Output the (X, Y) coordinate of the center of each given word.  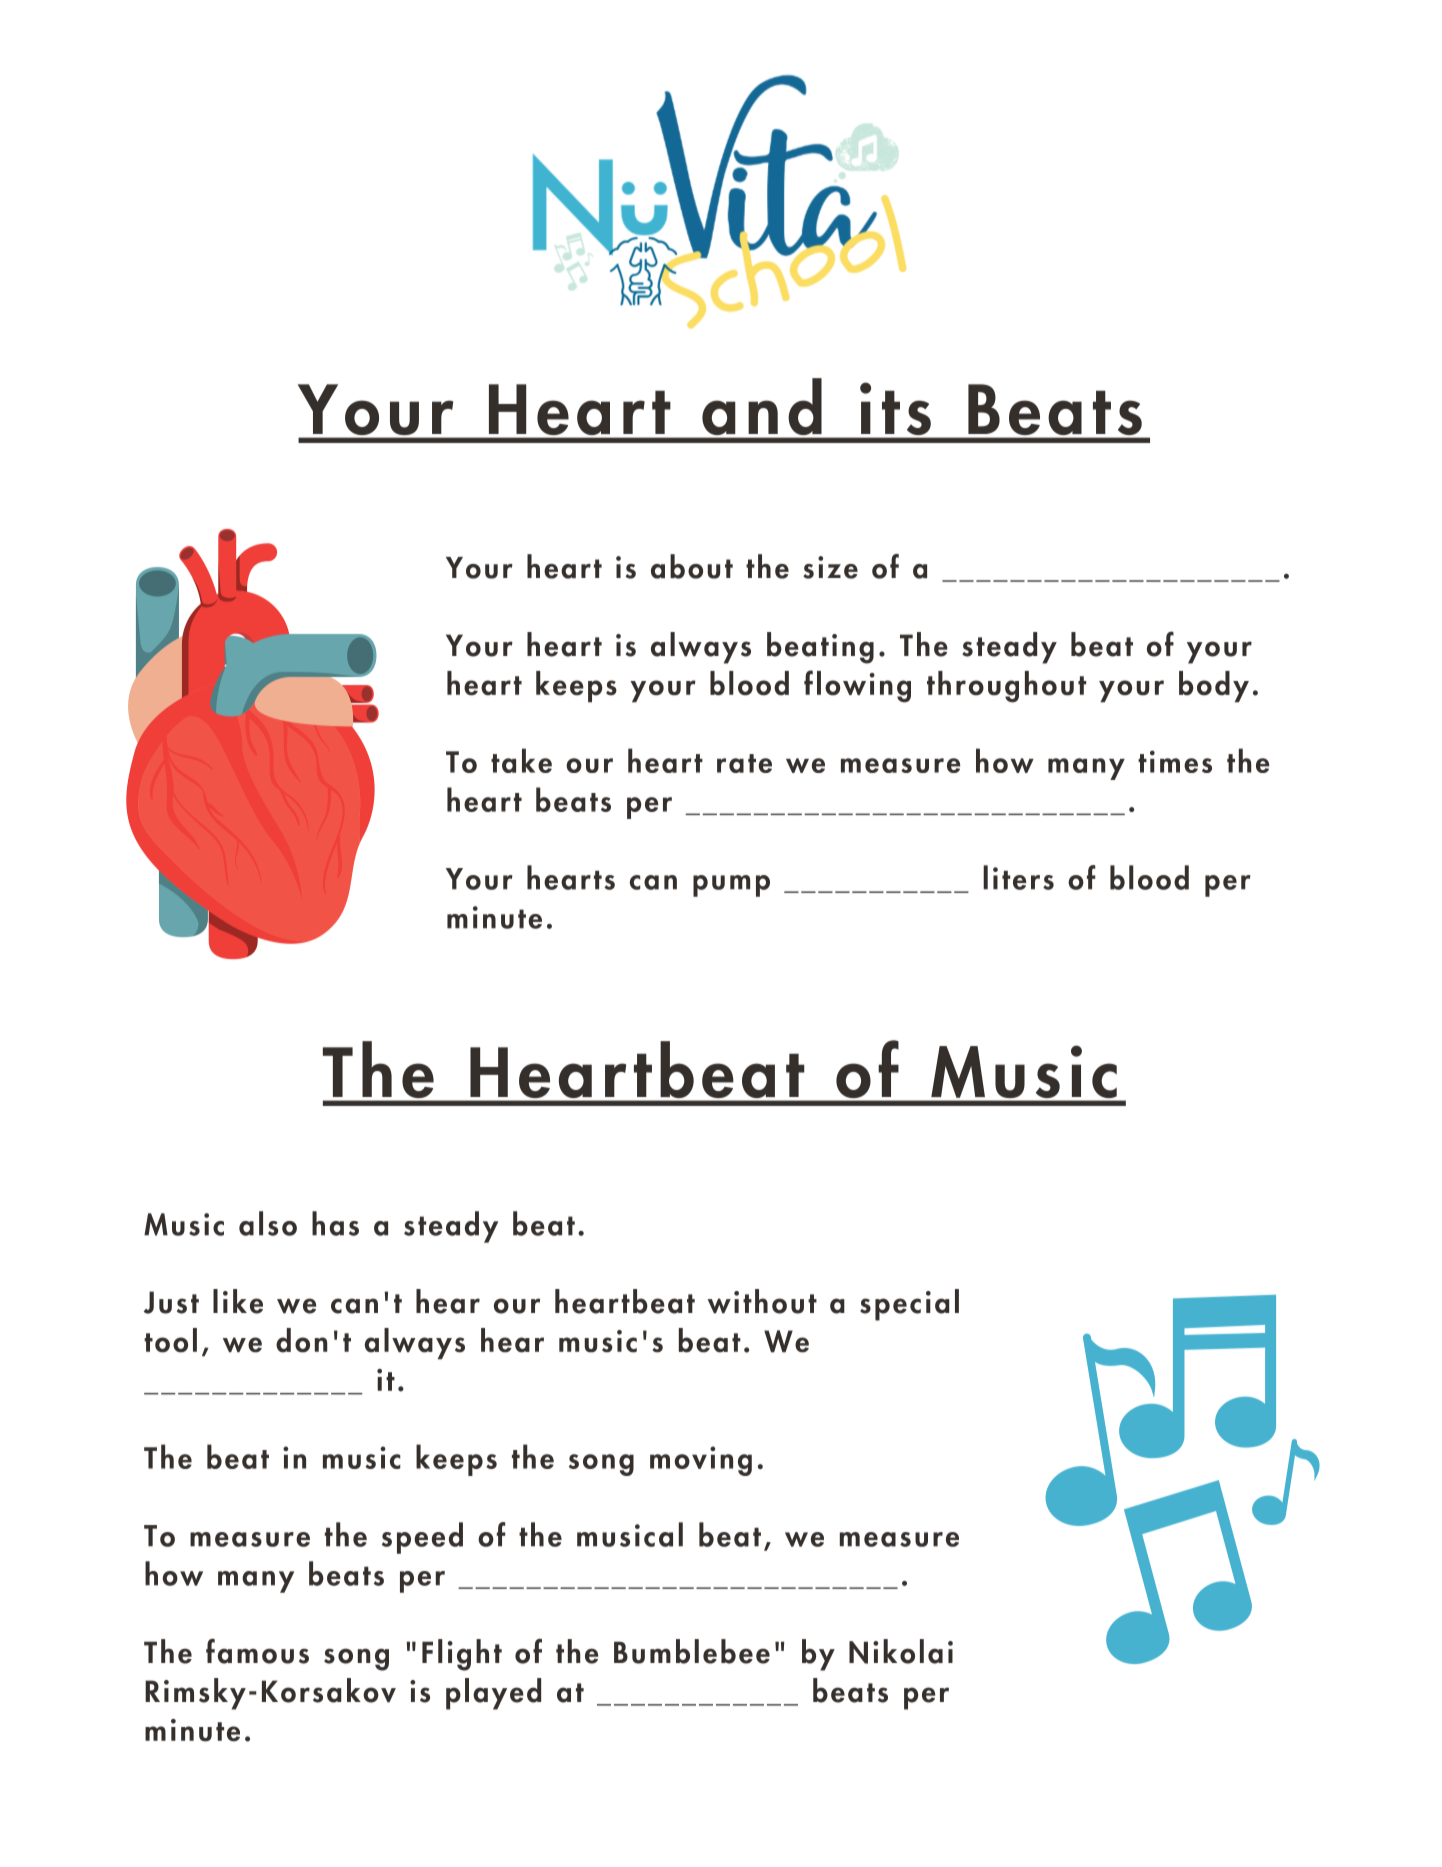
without (762, 1301)
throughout (1006, 687)
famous (257, 1651)
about (692, 566)
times (1175, 761)
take (521, 760)
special (909, 1305)
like (238, 1301)
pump (731, 886)
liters (1018, 877)
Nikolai (901, 1651)
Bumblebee (692, 1651)
